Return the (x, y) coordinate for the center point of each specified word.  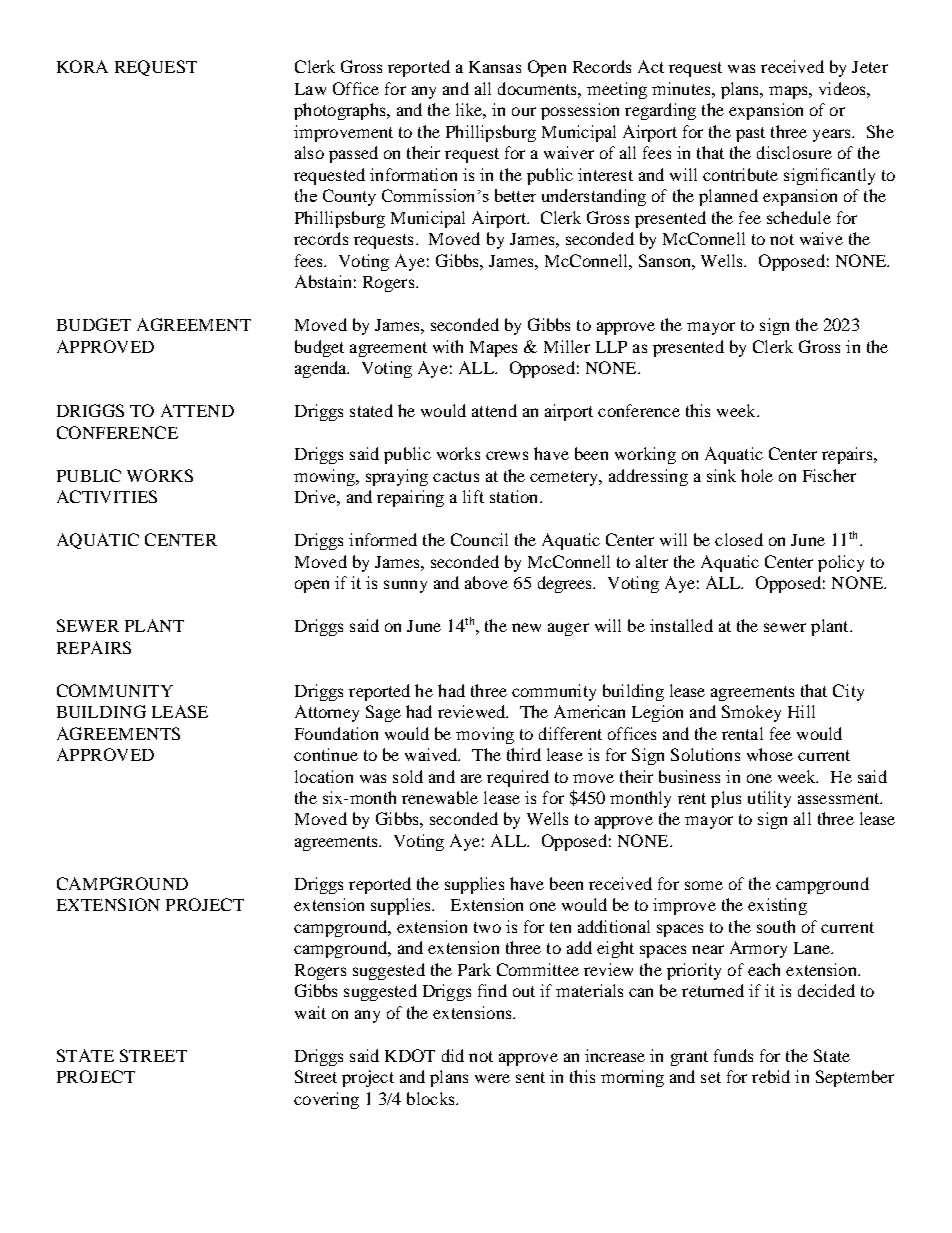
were (492, 1078)
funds (733, 1055)
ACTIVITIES (107, 496)
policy (841, 563)
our (524, 111)
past (750, 134)
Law (310, 89)
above (486, 582)
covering (326, 1100)
